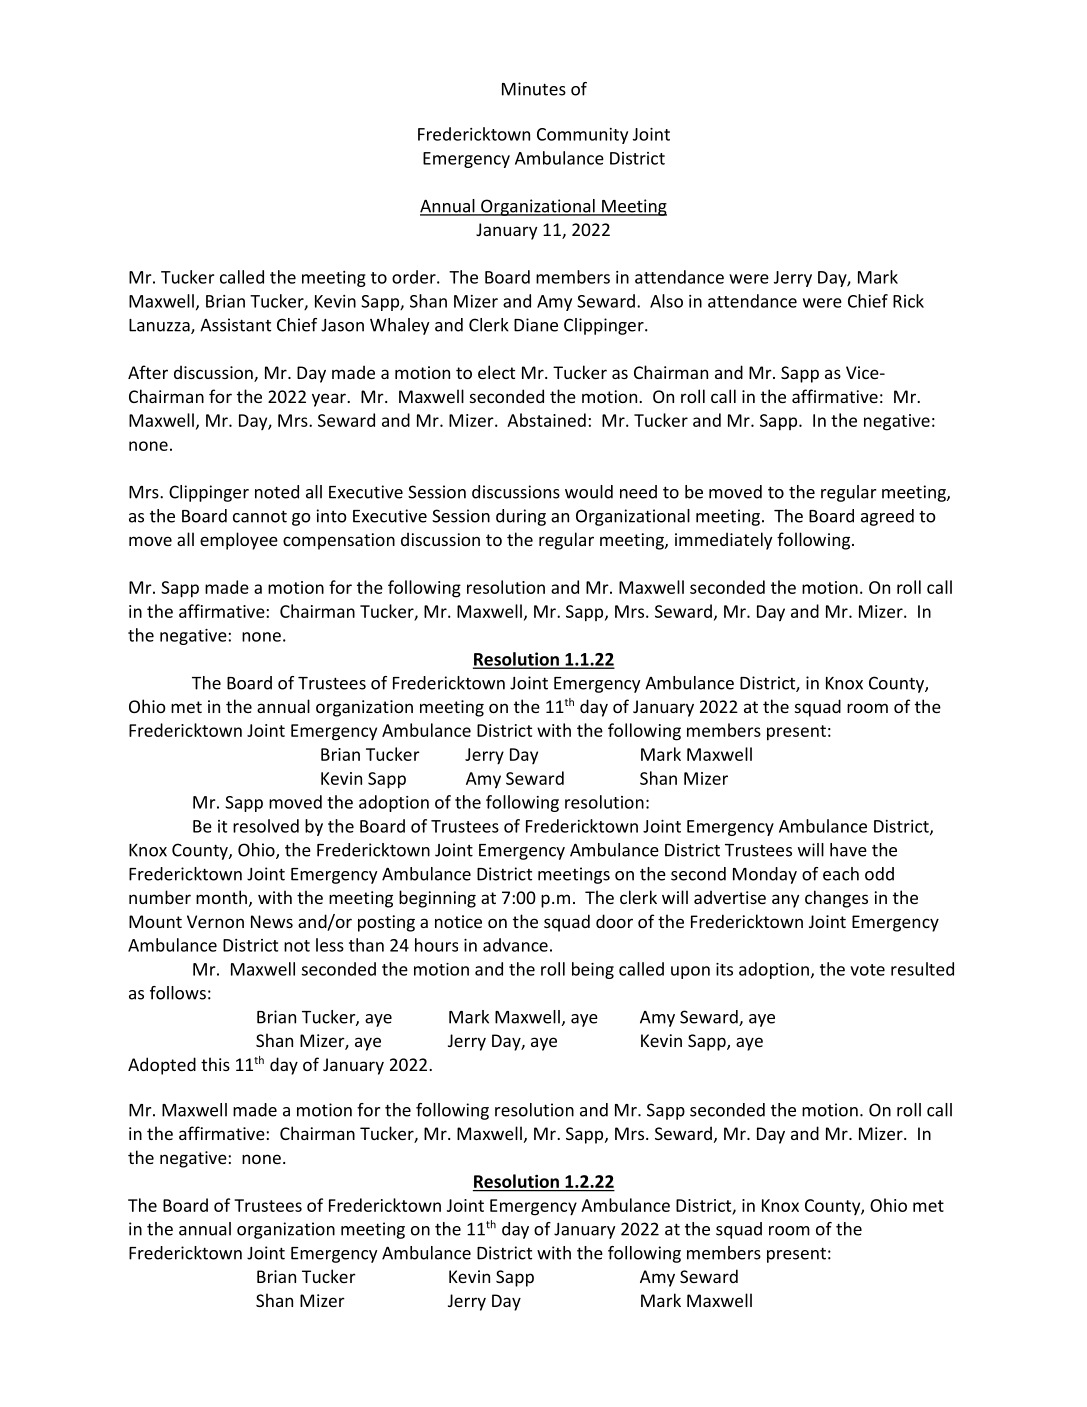 This screenshot has width=1087, height=1407. What do you see at coordinates (239, 541) in the screenshot?
I see `employee` at bounding box center [239, 541].
